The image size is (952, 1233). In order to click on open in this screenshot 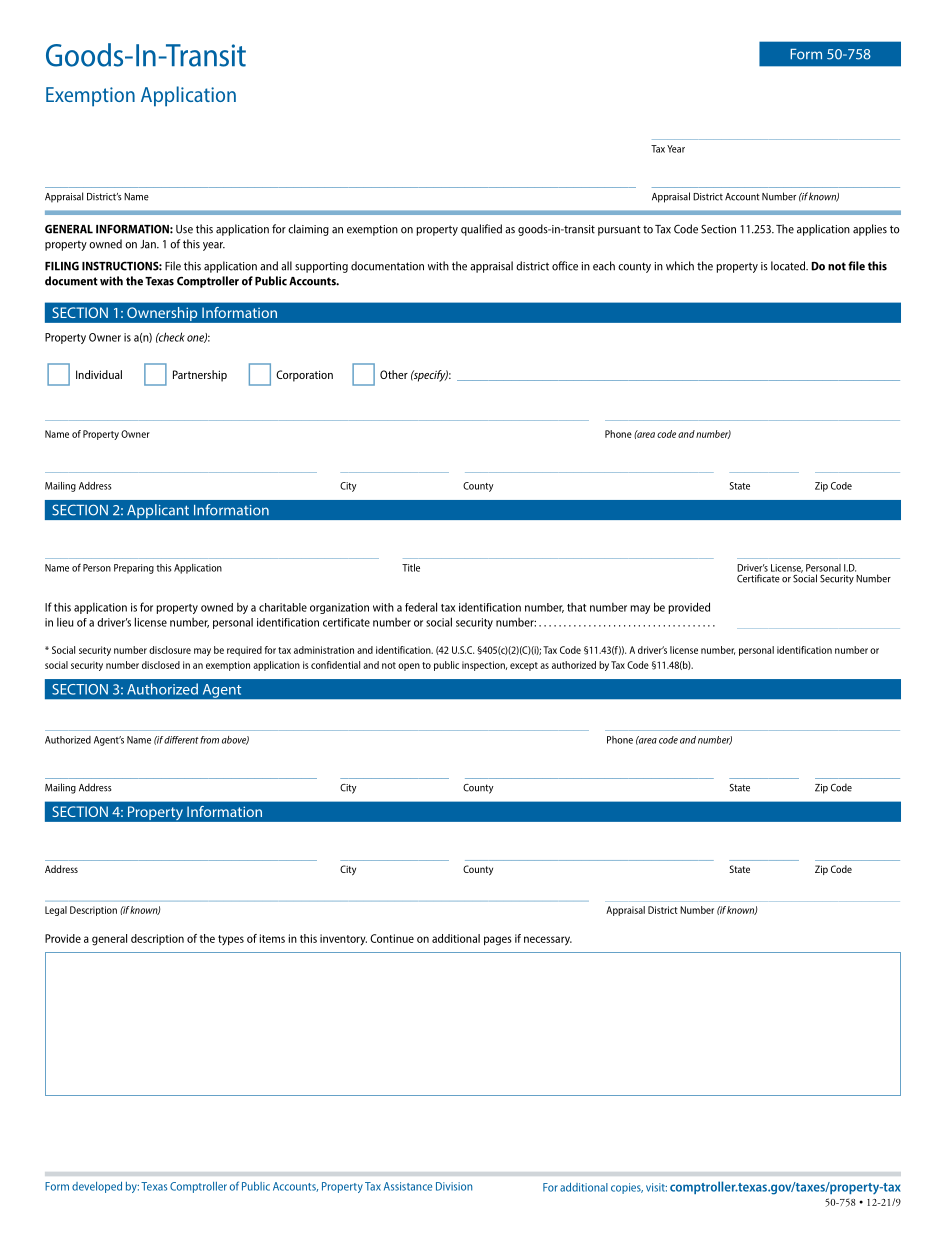, I will do `click(409, 667)`.
